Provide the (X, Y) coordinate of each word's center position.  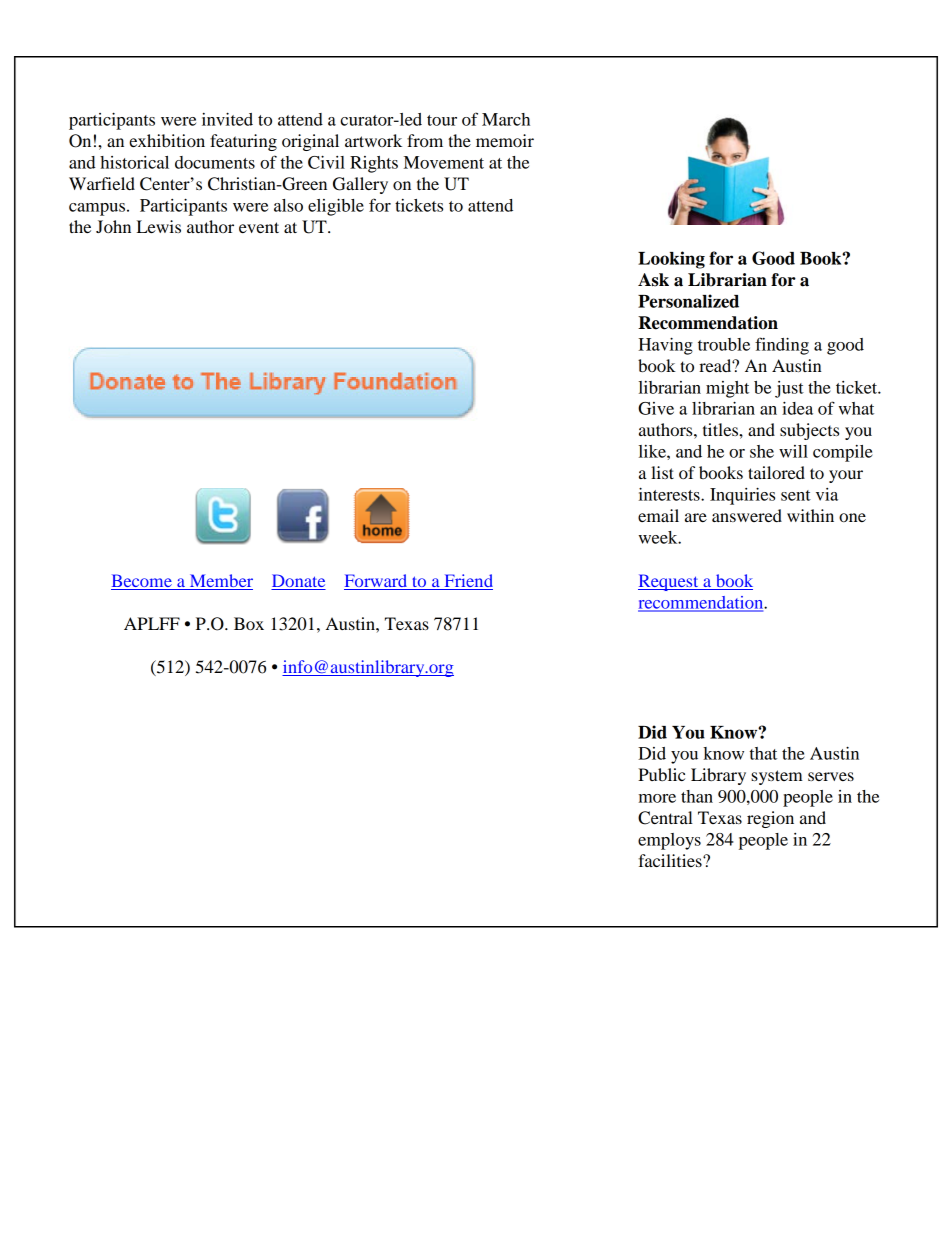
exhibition (167, 140)
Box (249, 623)
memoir (505, 140)
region (770, 819)
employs (669, 841)
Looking (671, 260)
